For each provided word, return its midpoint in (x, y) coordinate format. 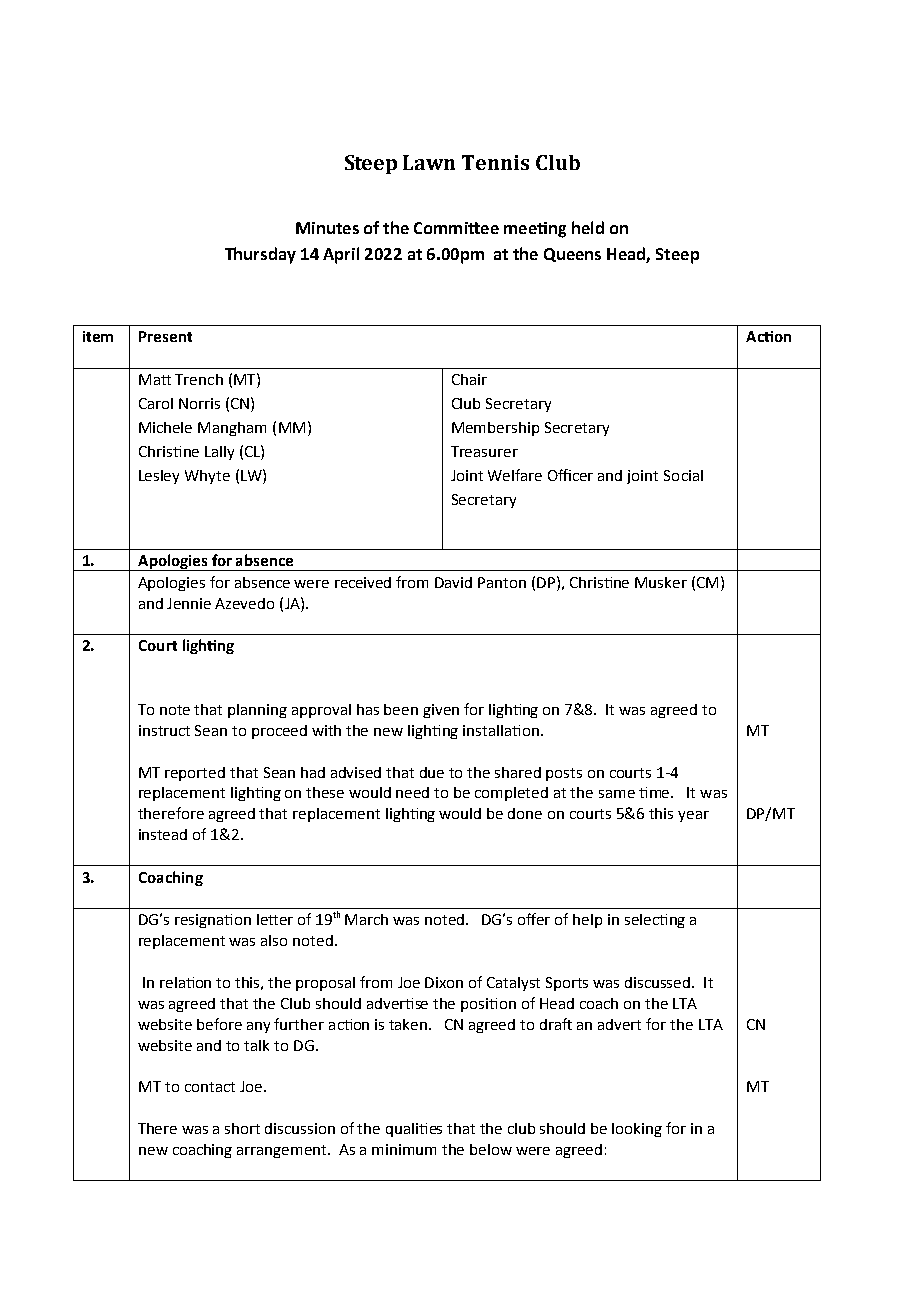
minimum (404, 1149)
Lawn (429, 162)
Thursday (260, 255)
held (588, 227)
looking (637, 1130)
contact (210, 1087)
